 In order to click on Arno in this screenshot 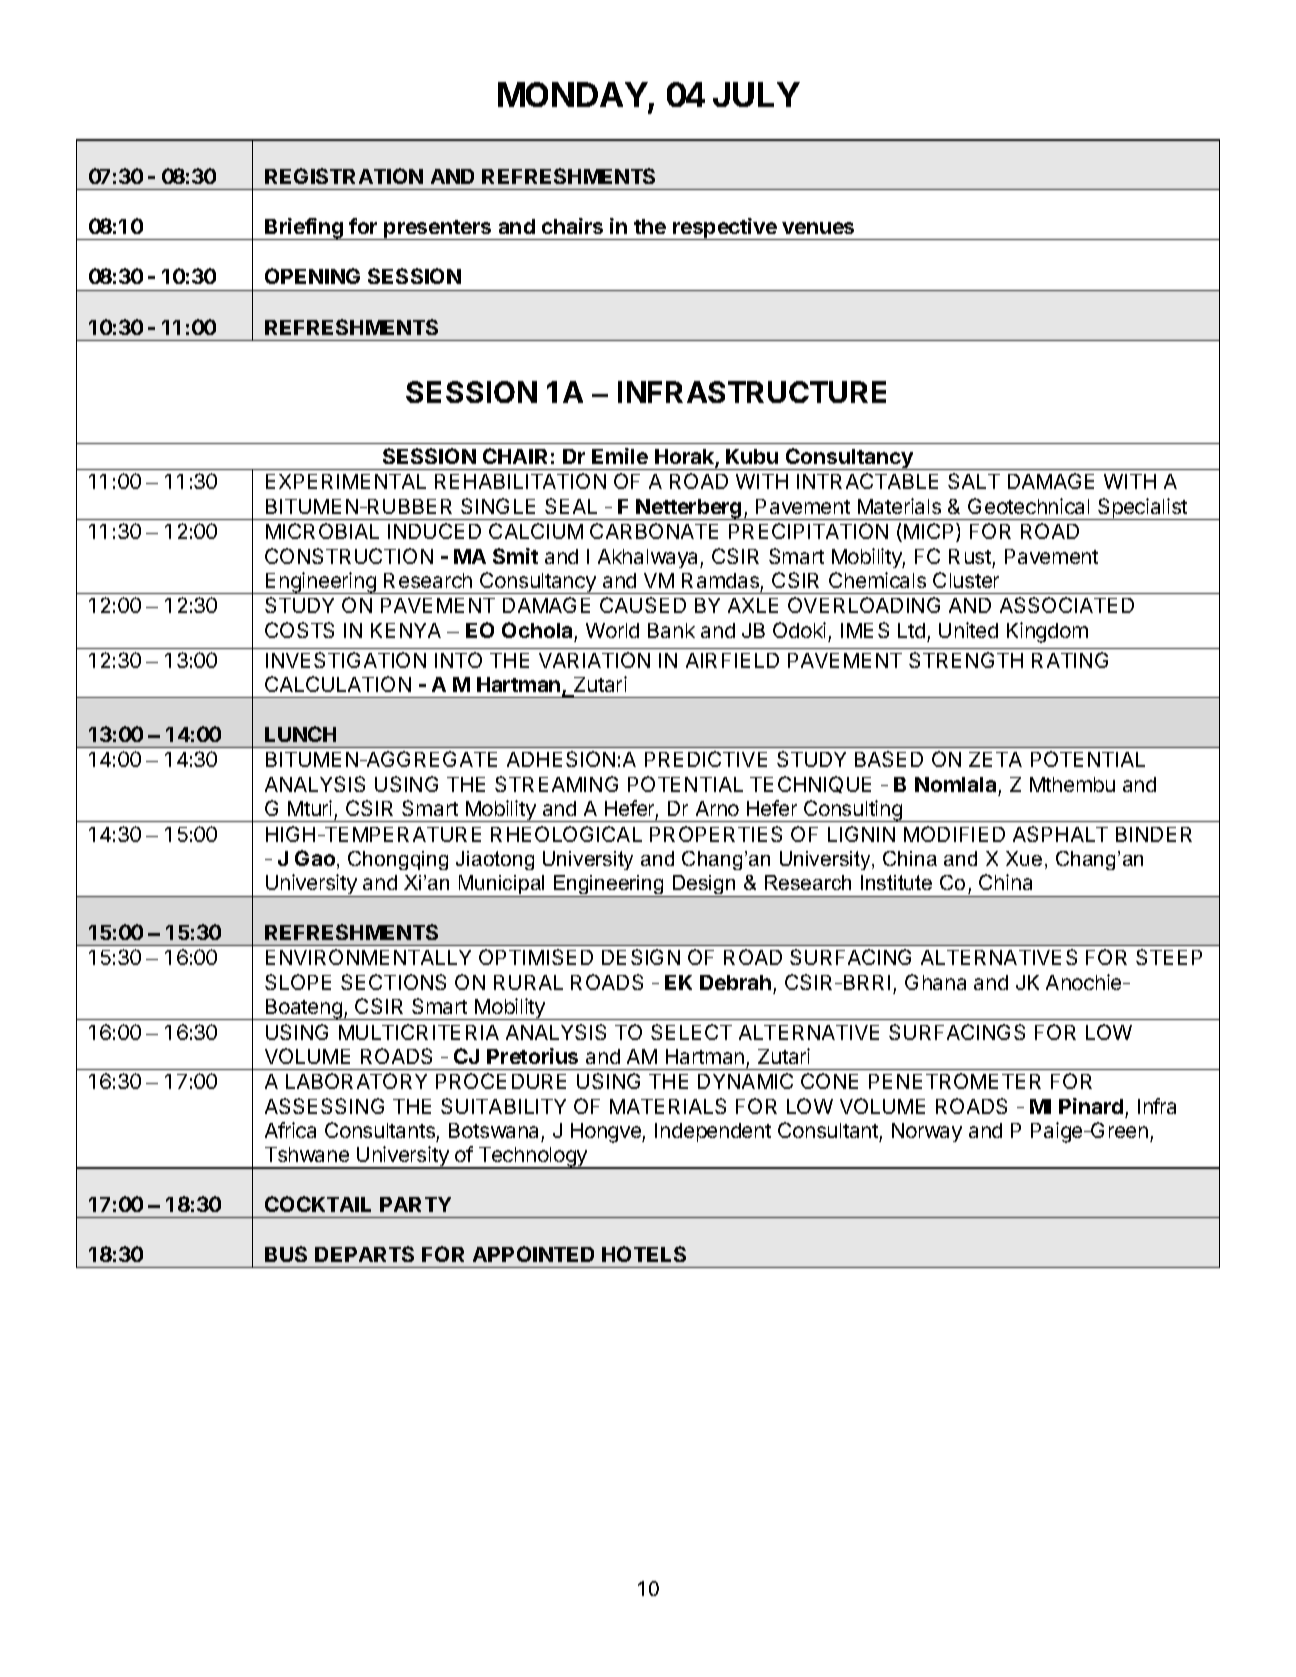, I will do `click(717, 808)`.
